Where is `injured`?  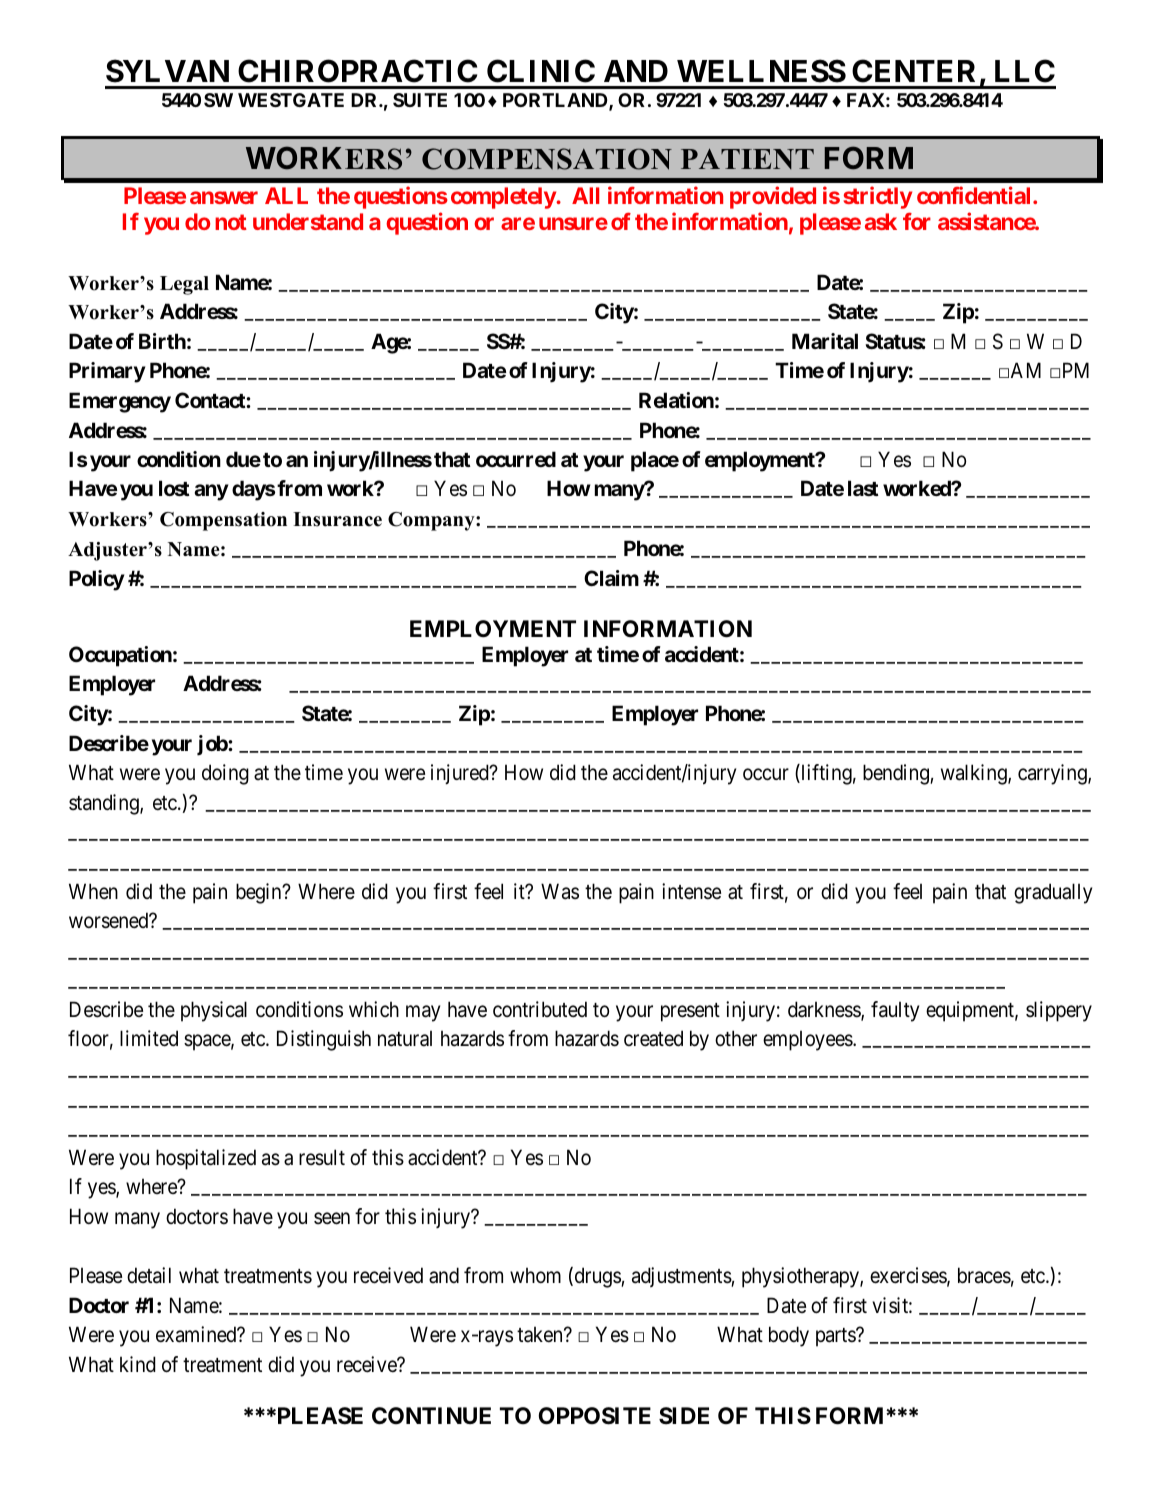
injured is located at coordinates (461, 774).
